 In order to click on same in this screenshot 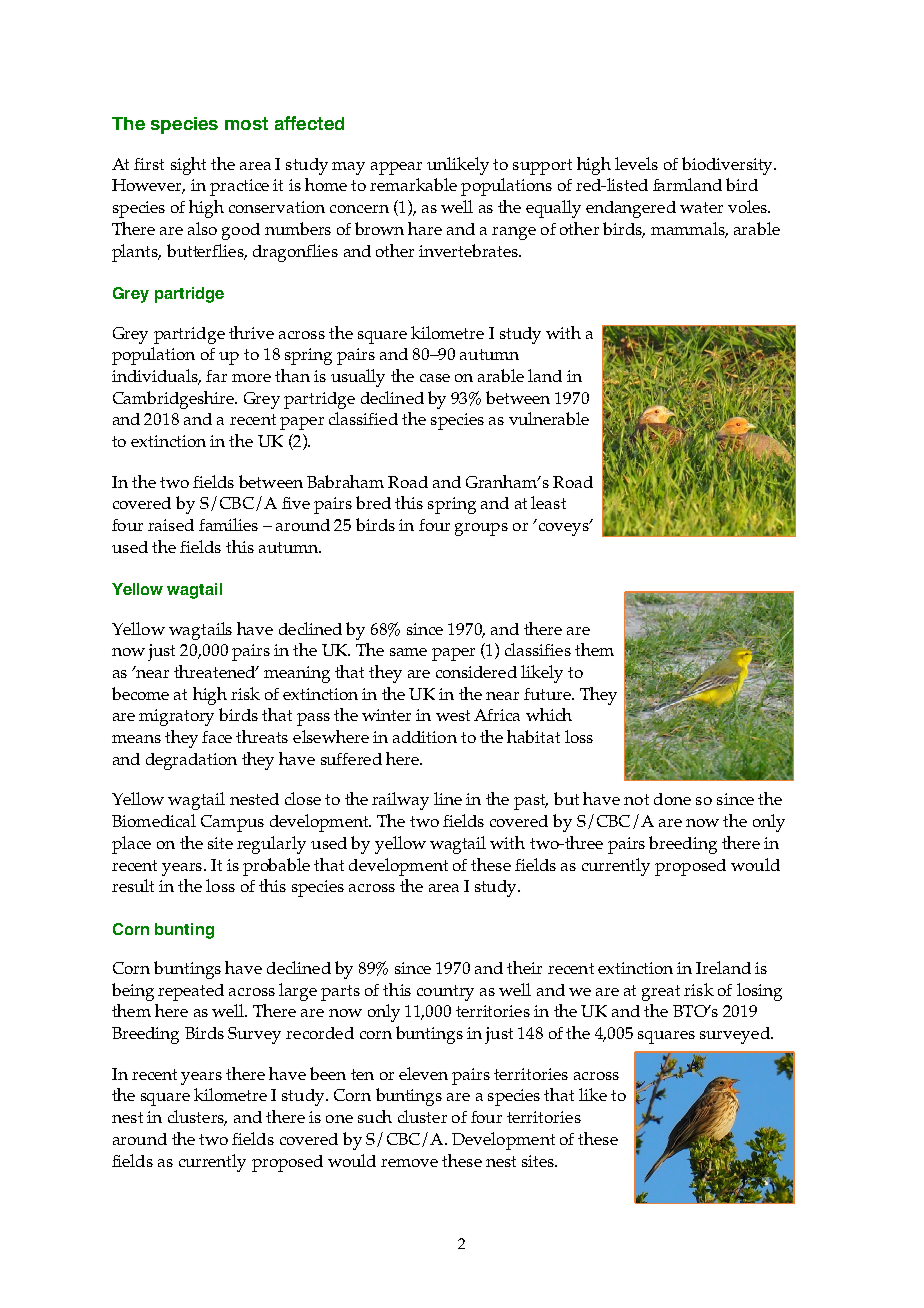, I will do `click(408, 652)`.
